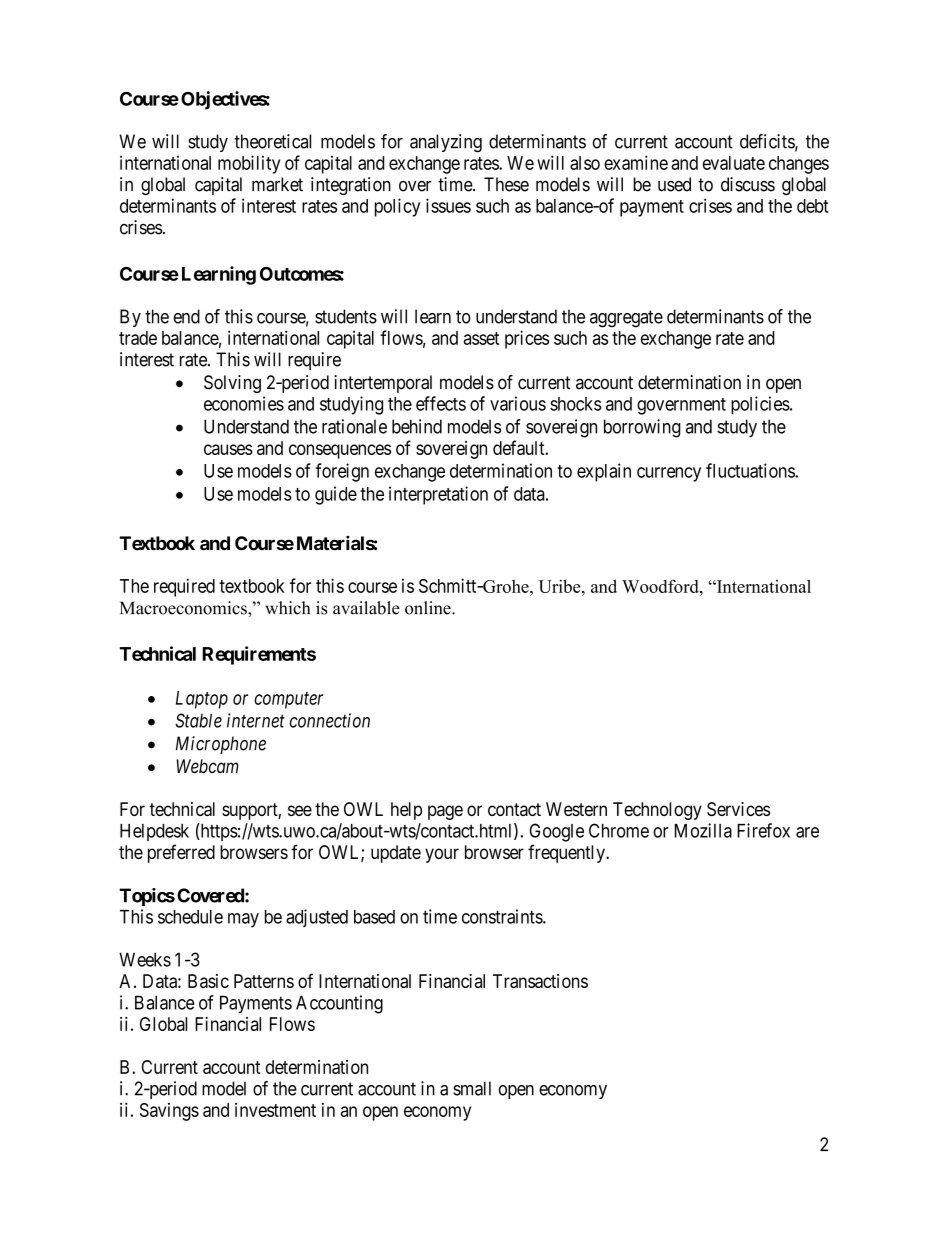 Image resolution: width=952 pixels, height=1233 pixels. Describe the element at coordinates (169, 1112) in the page. I see `Savings` at that location.
